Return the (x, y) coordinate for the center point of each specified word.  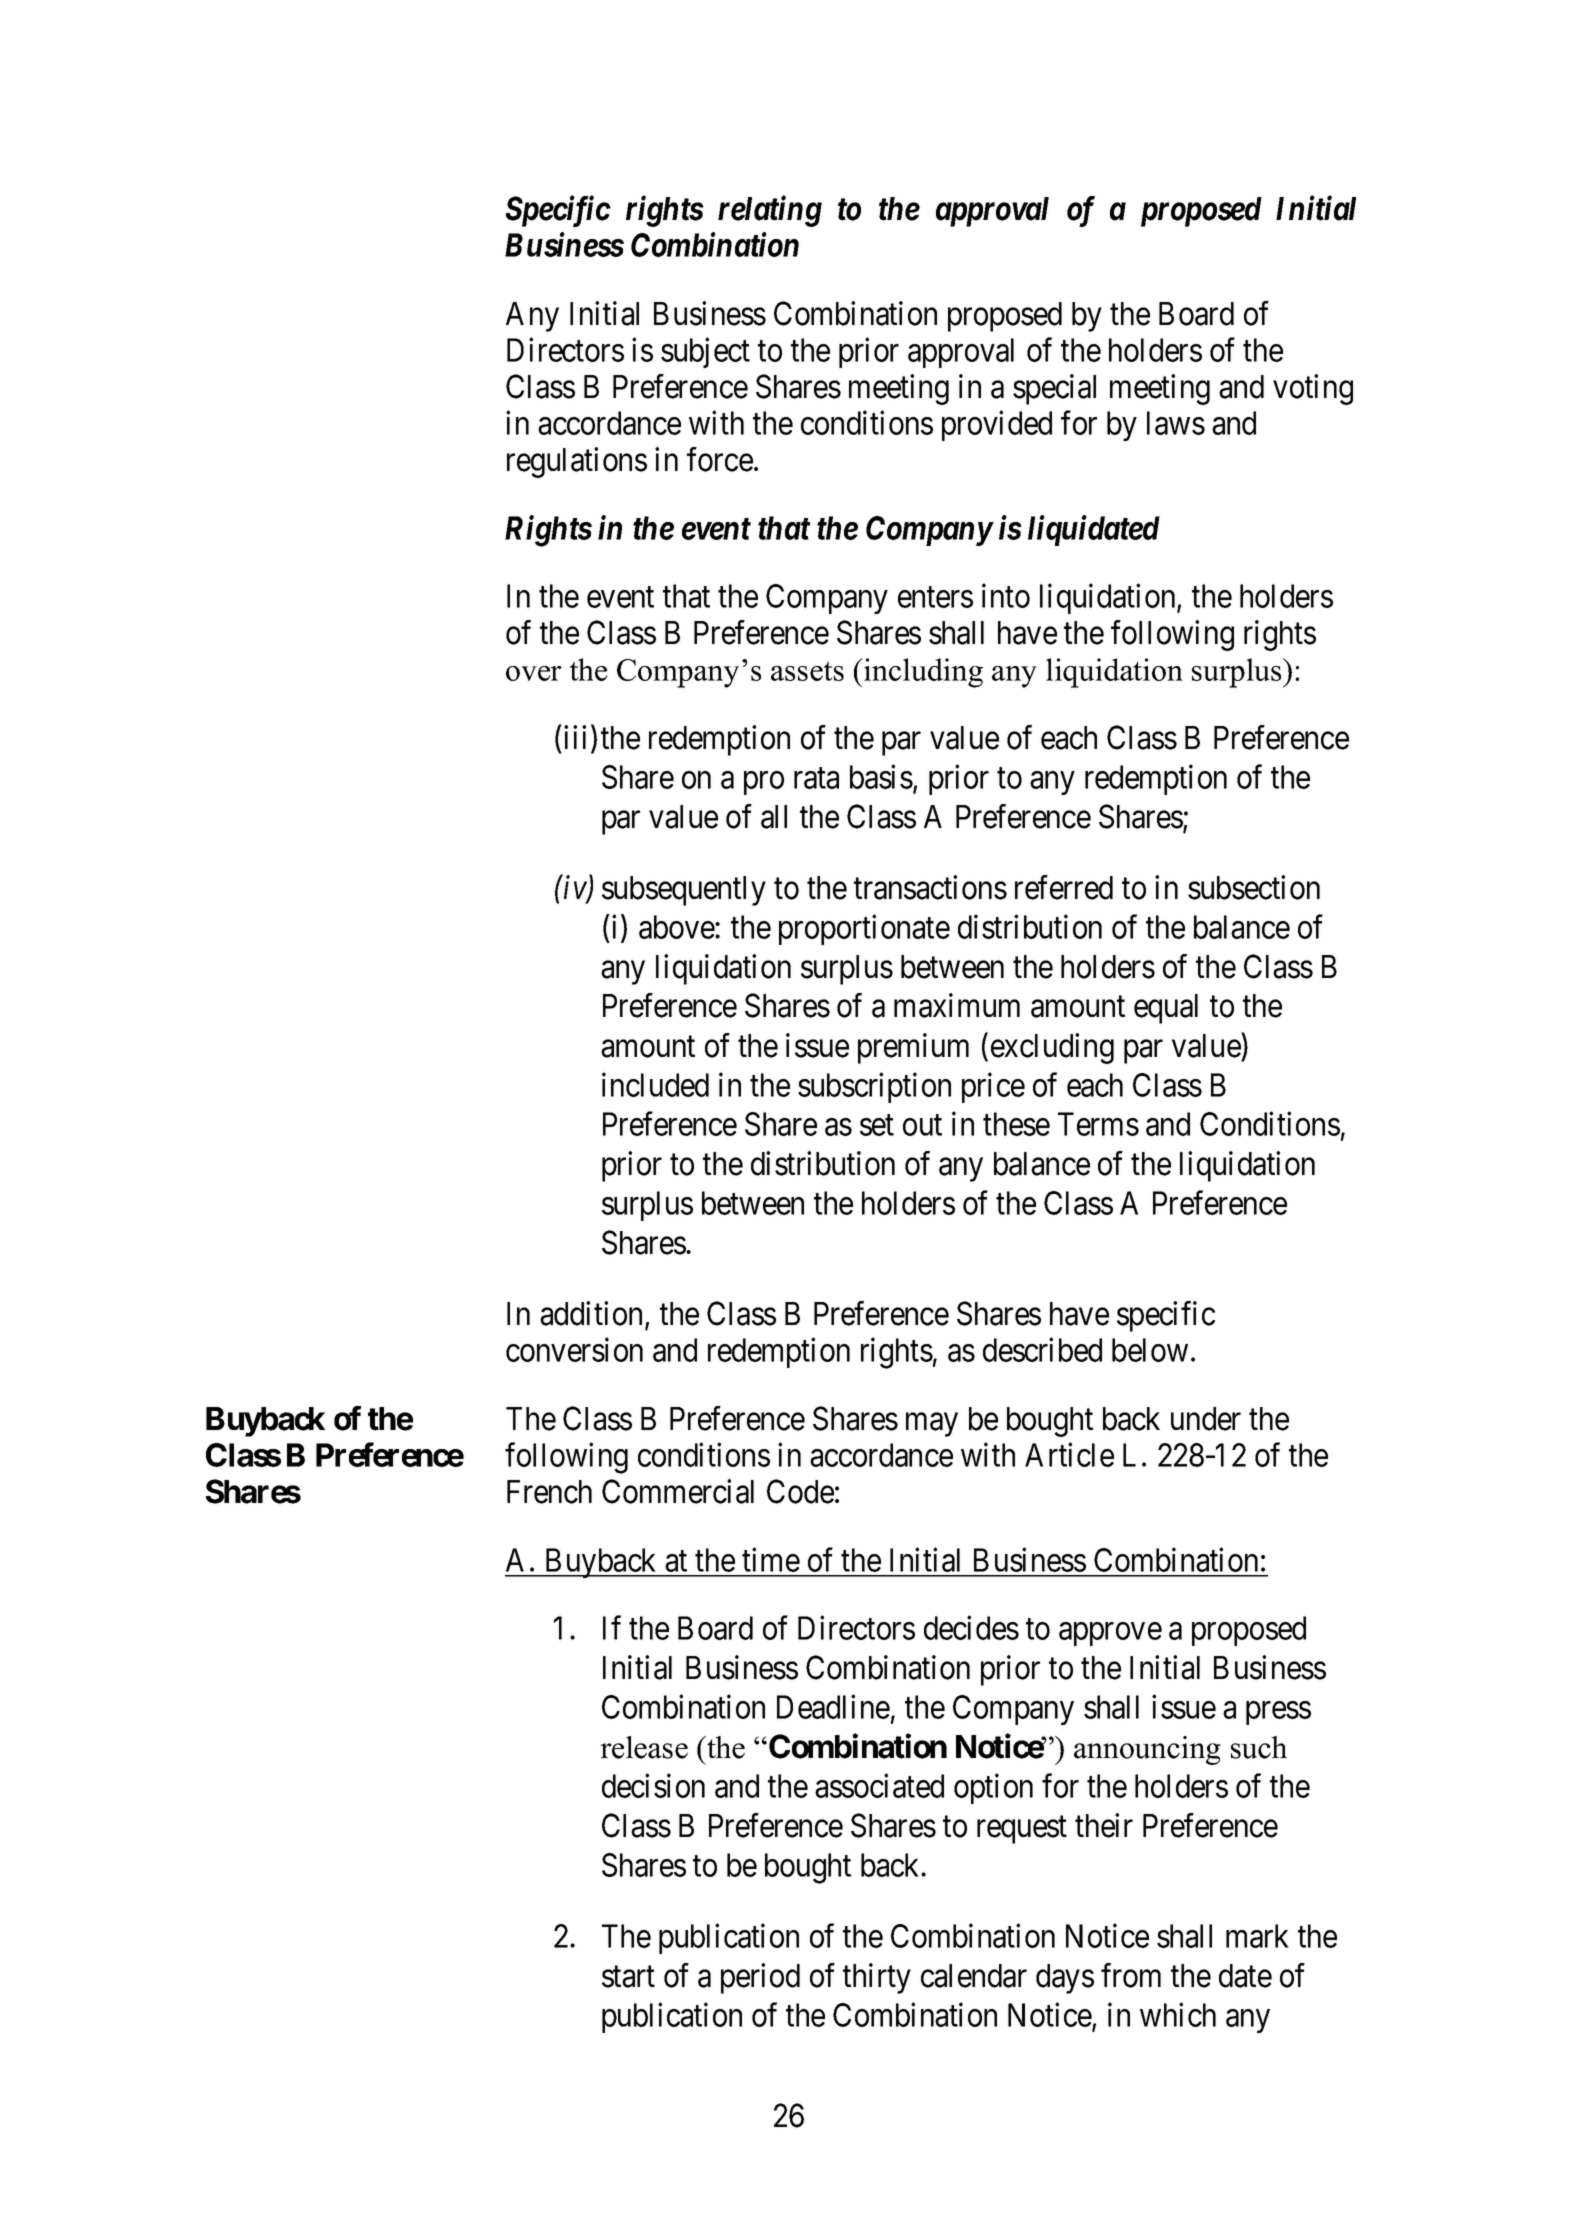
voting (1313, 389)
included (655, 1084)
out (922, 1125)
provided (997, 426)
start (628, 1977)
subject (705, 352)
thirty (877, 1978)
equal (1166, 1009)
